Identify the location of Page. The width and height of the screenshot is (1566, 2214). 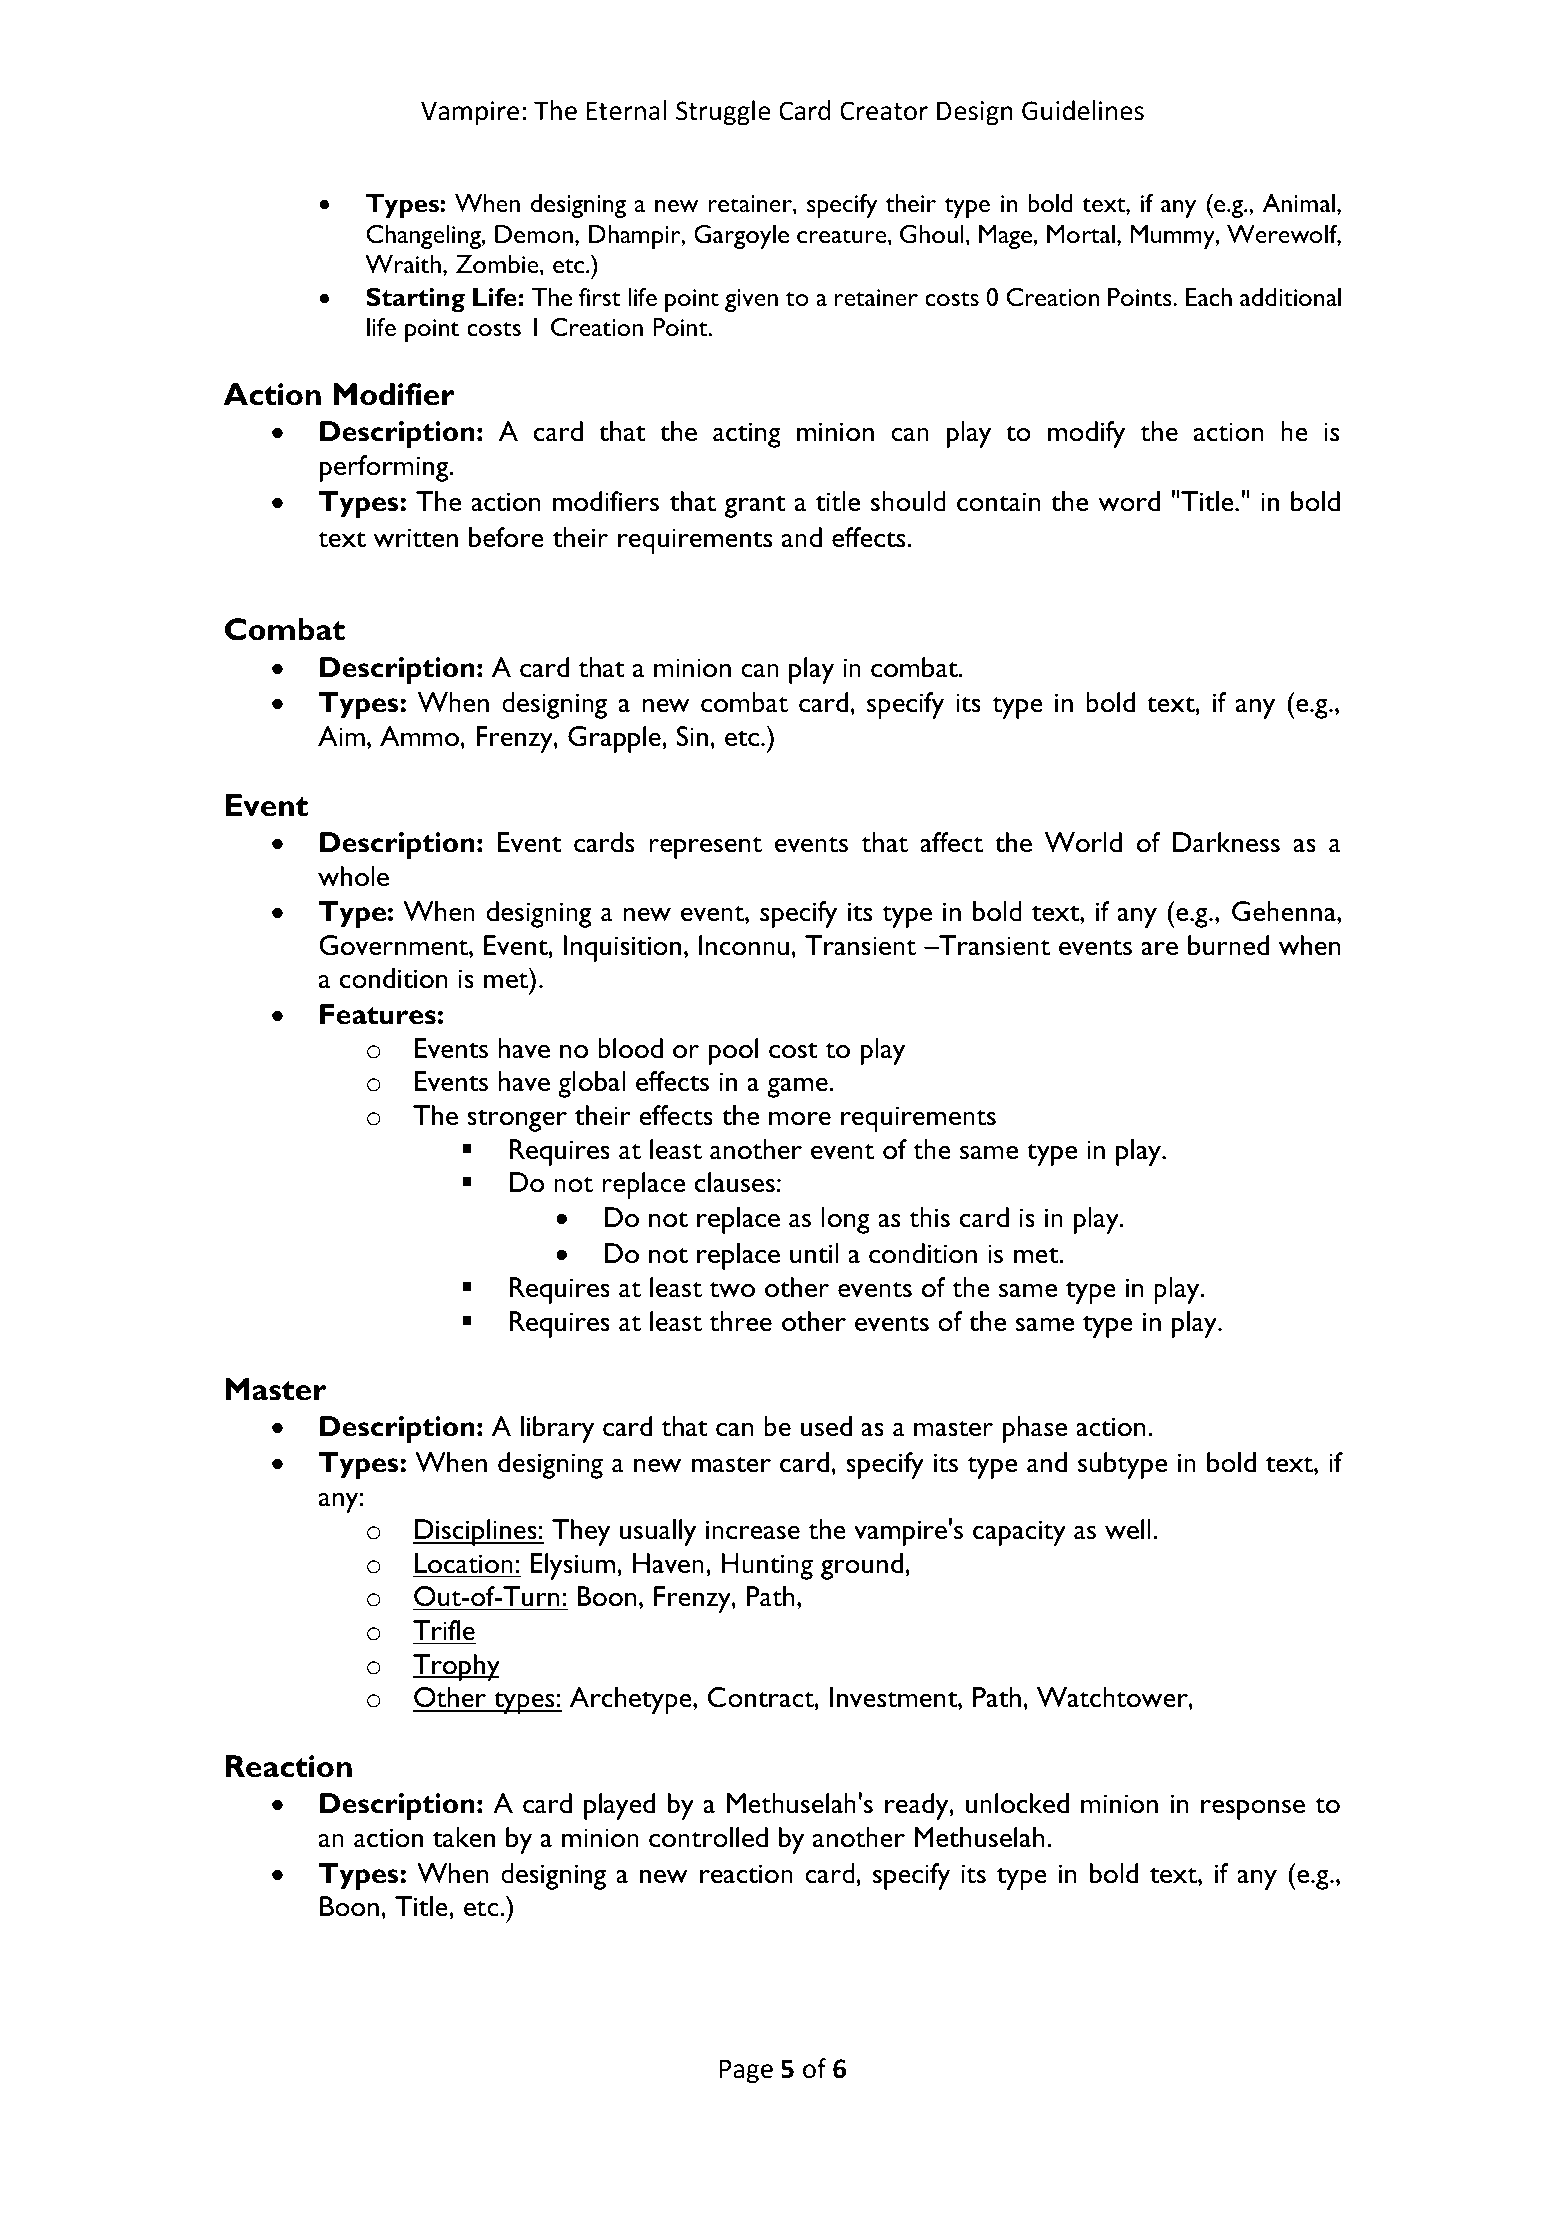
(746, 2071).
